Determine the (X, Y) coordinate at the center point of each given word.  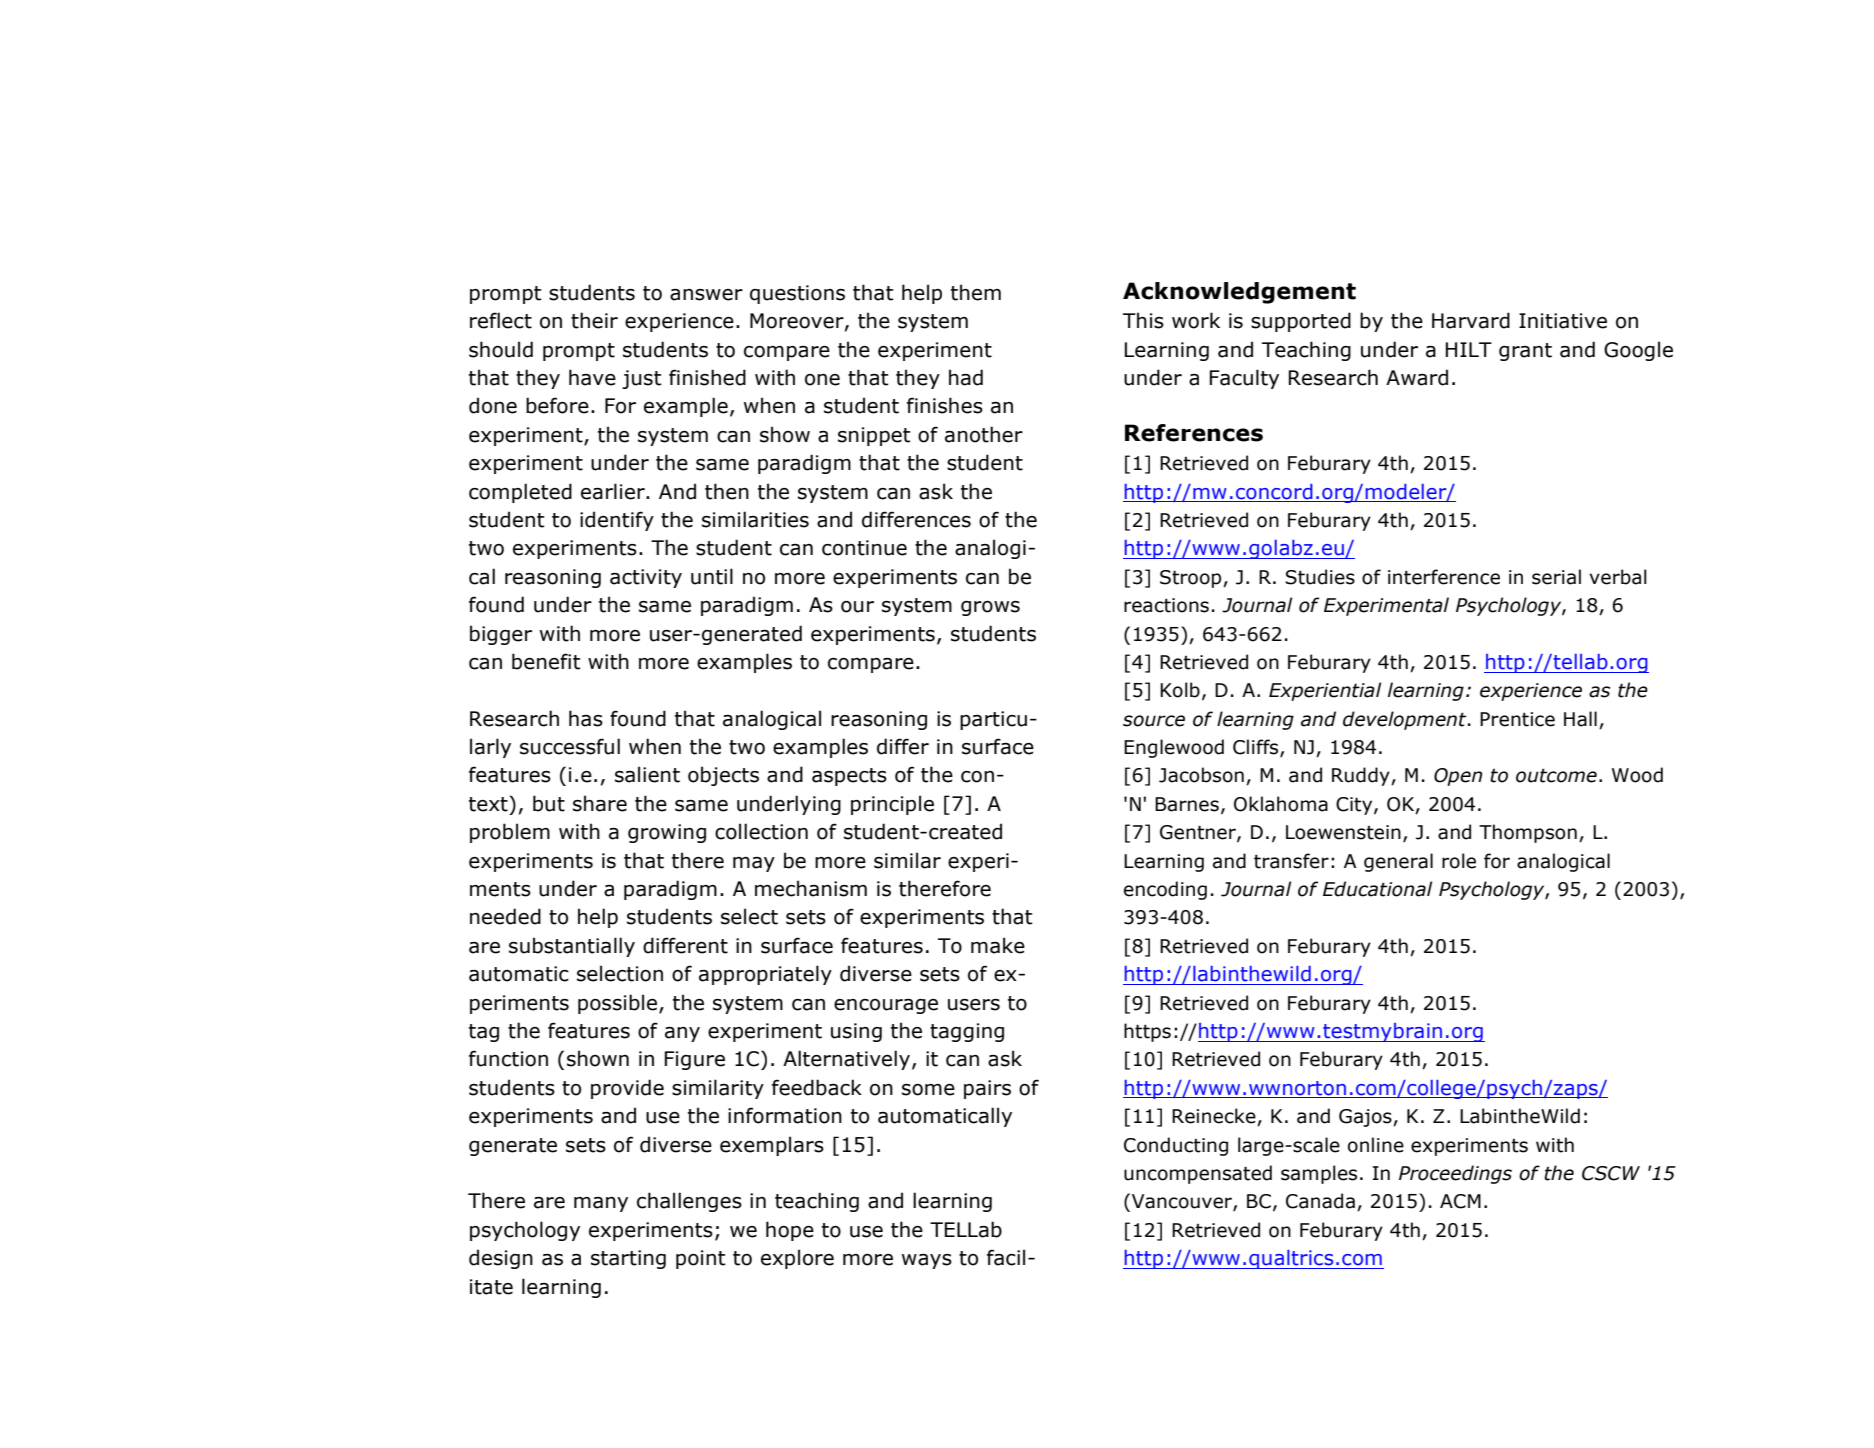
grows (990, 608)
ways (927, 1261)
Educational (1377, 889)
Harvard (1471, 320)
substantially (572, 947)
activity (646, 578)
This (1143, 320)
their (594, 320)
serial (1556, 577)
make (998, 945)
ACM (1460, 1201)
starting (628, 1259)
